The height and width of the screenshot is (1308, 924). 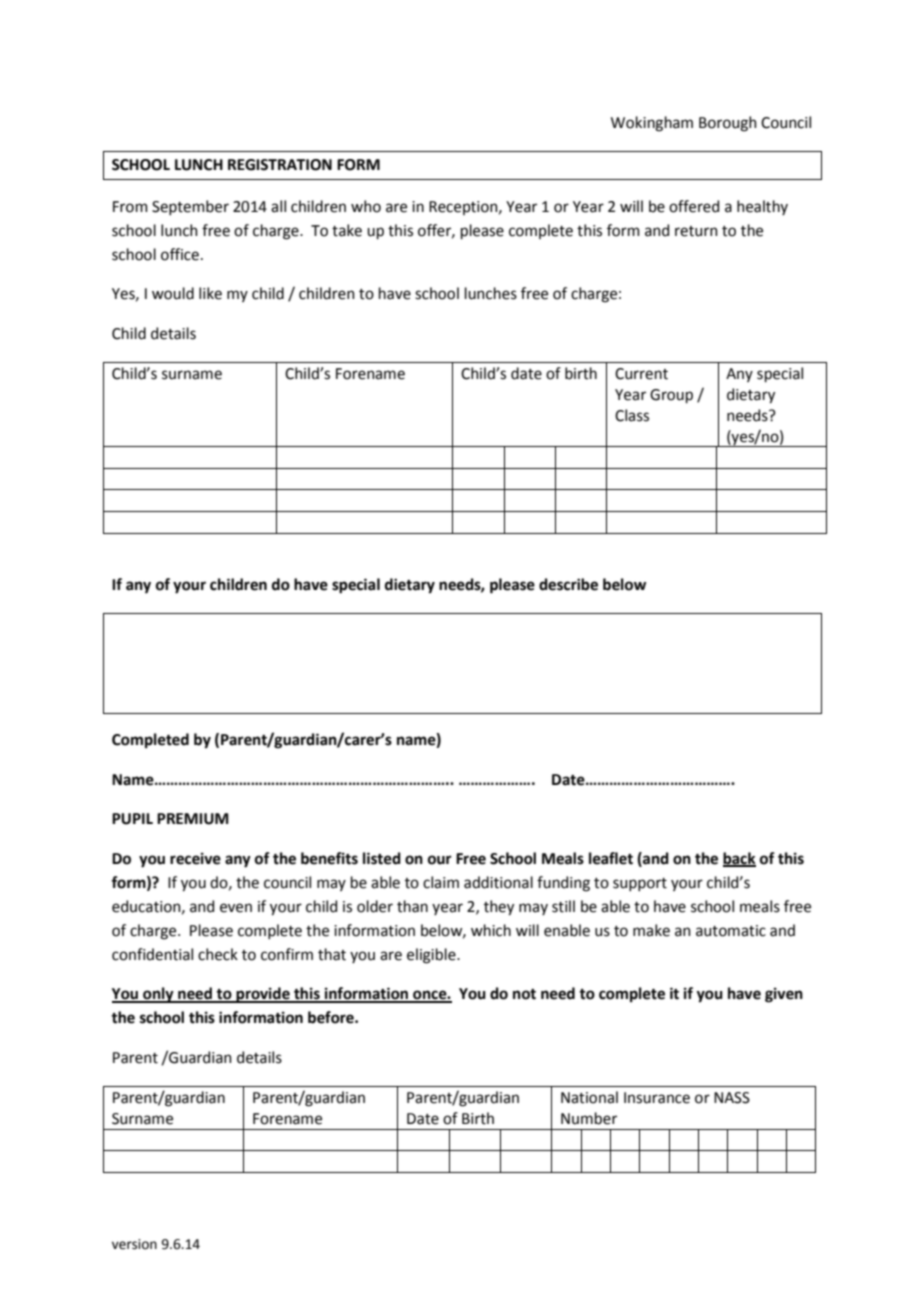 I want to click on September, so click(x=190, y=207).
